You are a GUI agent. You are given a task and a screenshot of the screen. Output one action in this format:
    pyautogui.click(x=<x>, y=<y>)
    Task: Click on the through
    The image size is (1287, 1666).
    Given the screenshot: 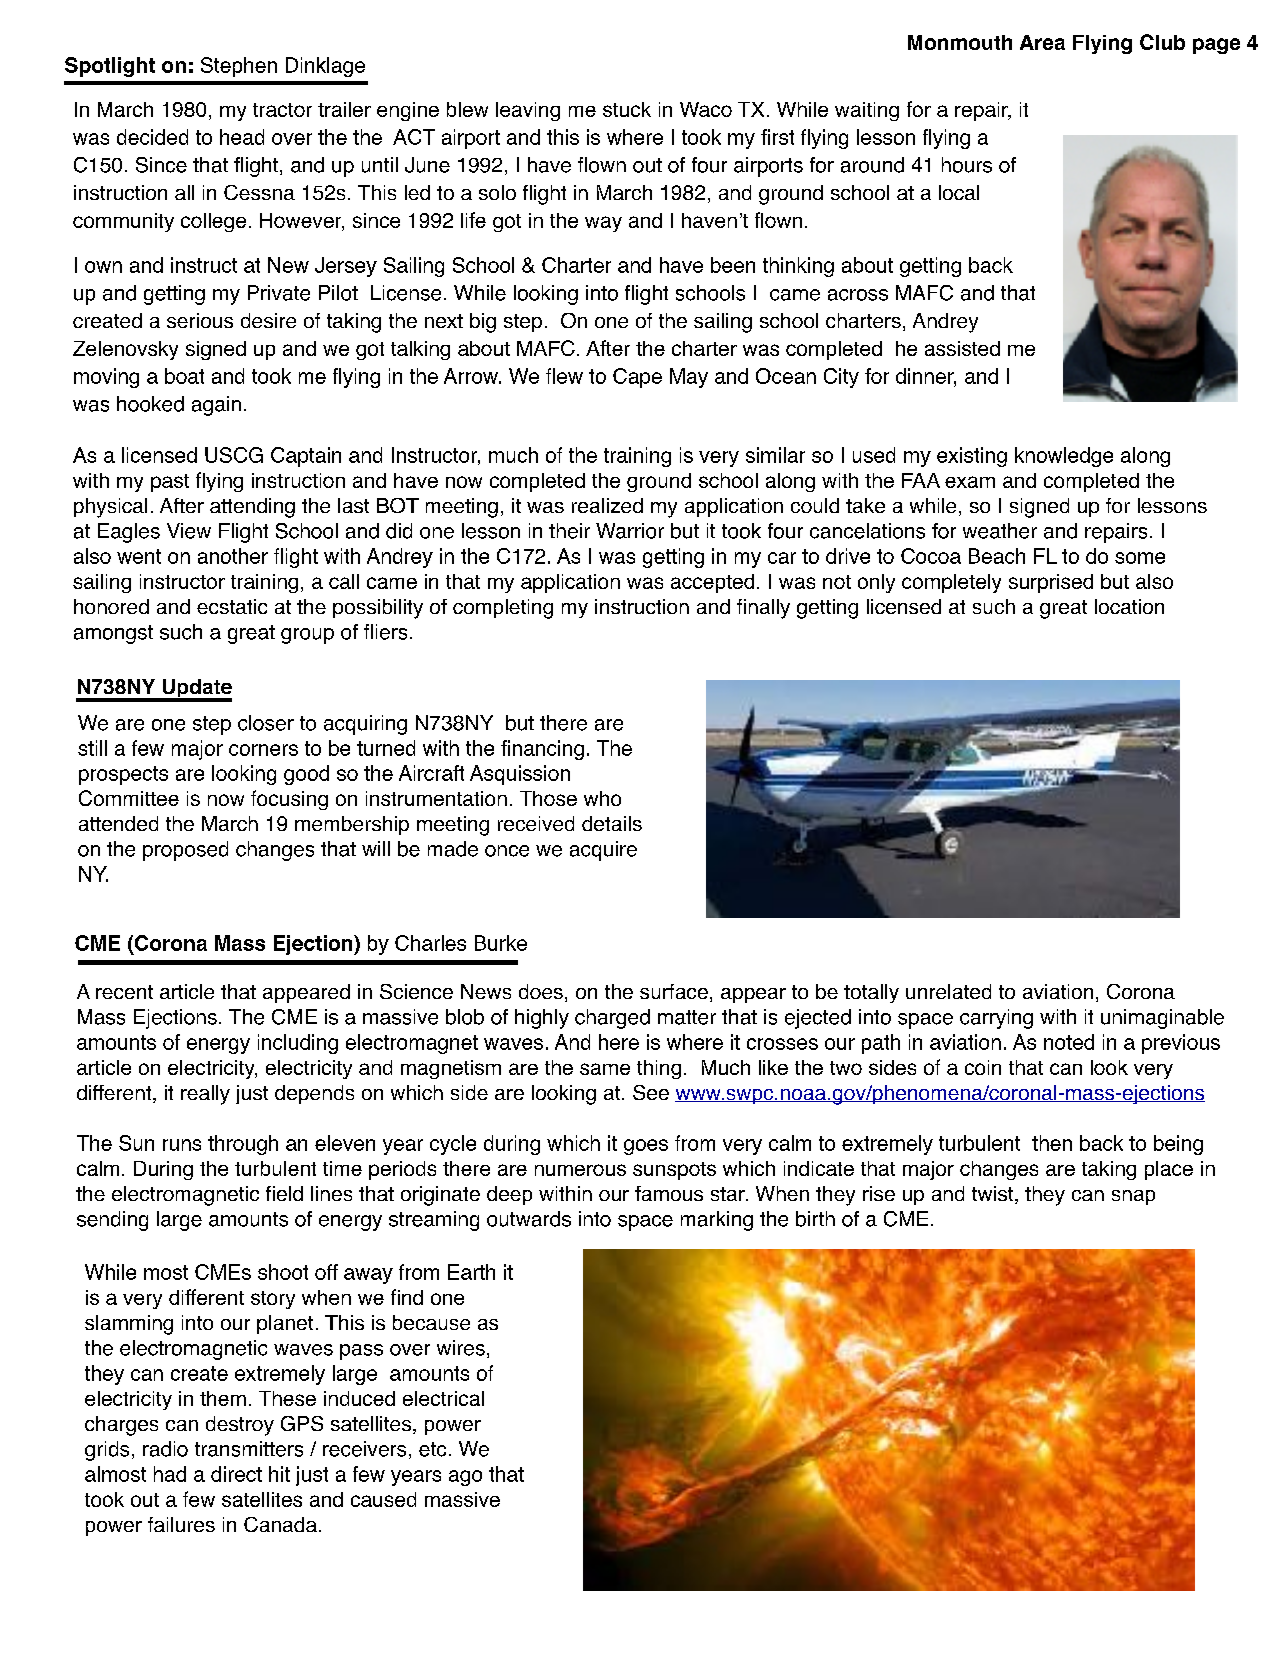 What is the action you would take?
    pyautogui.click(x=243, y=1145)
